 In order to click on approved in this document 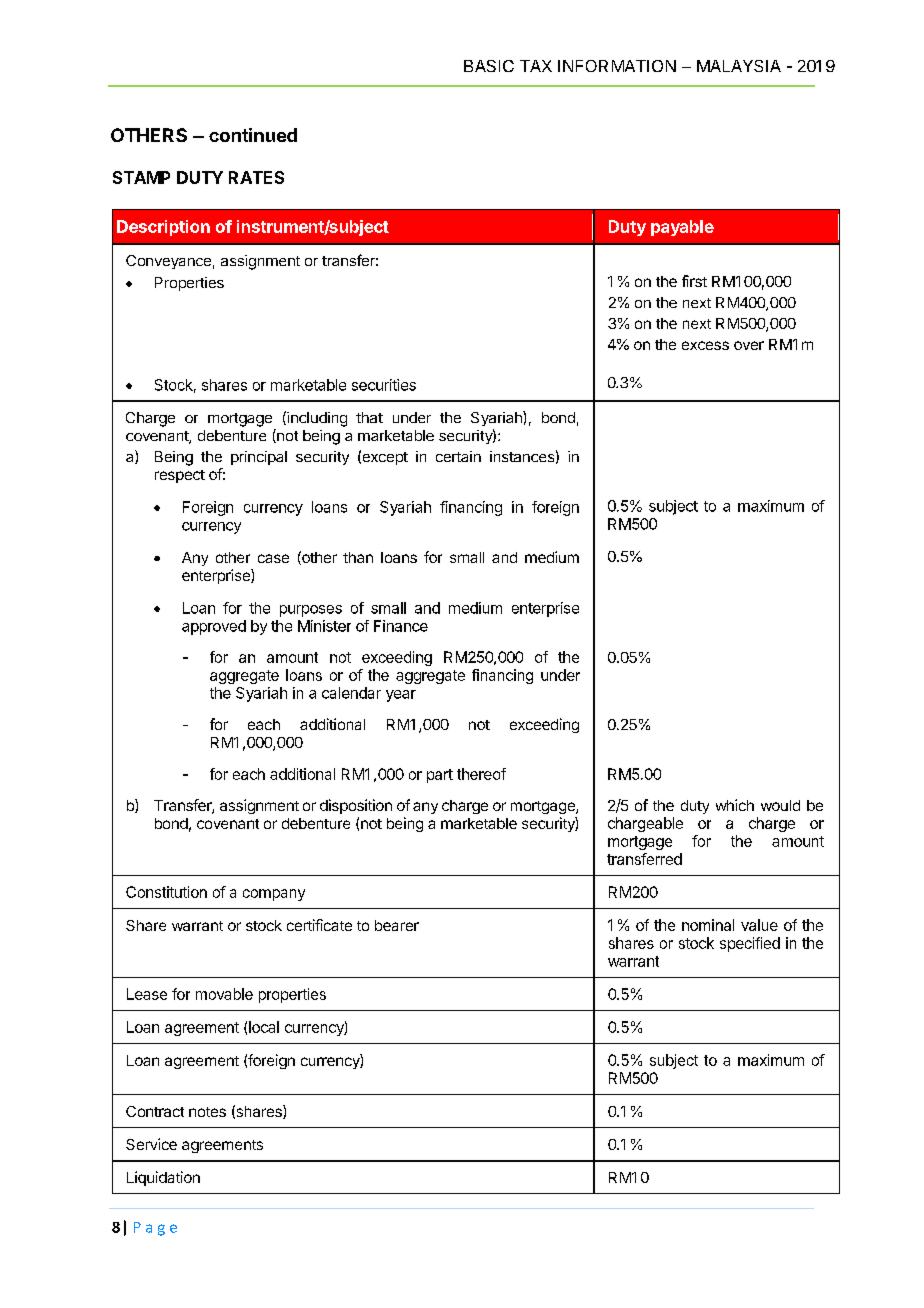, I will do `click(214, 627)`.
